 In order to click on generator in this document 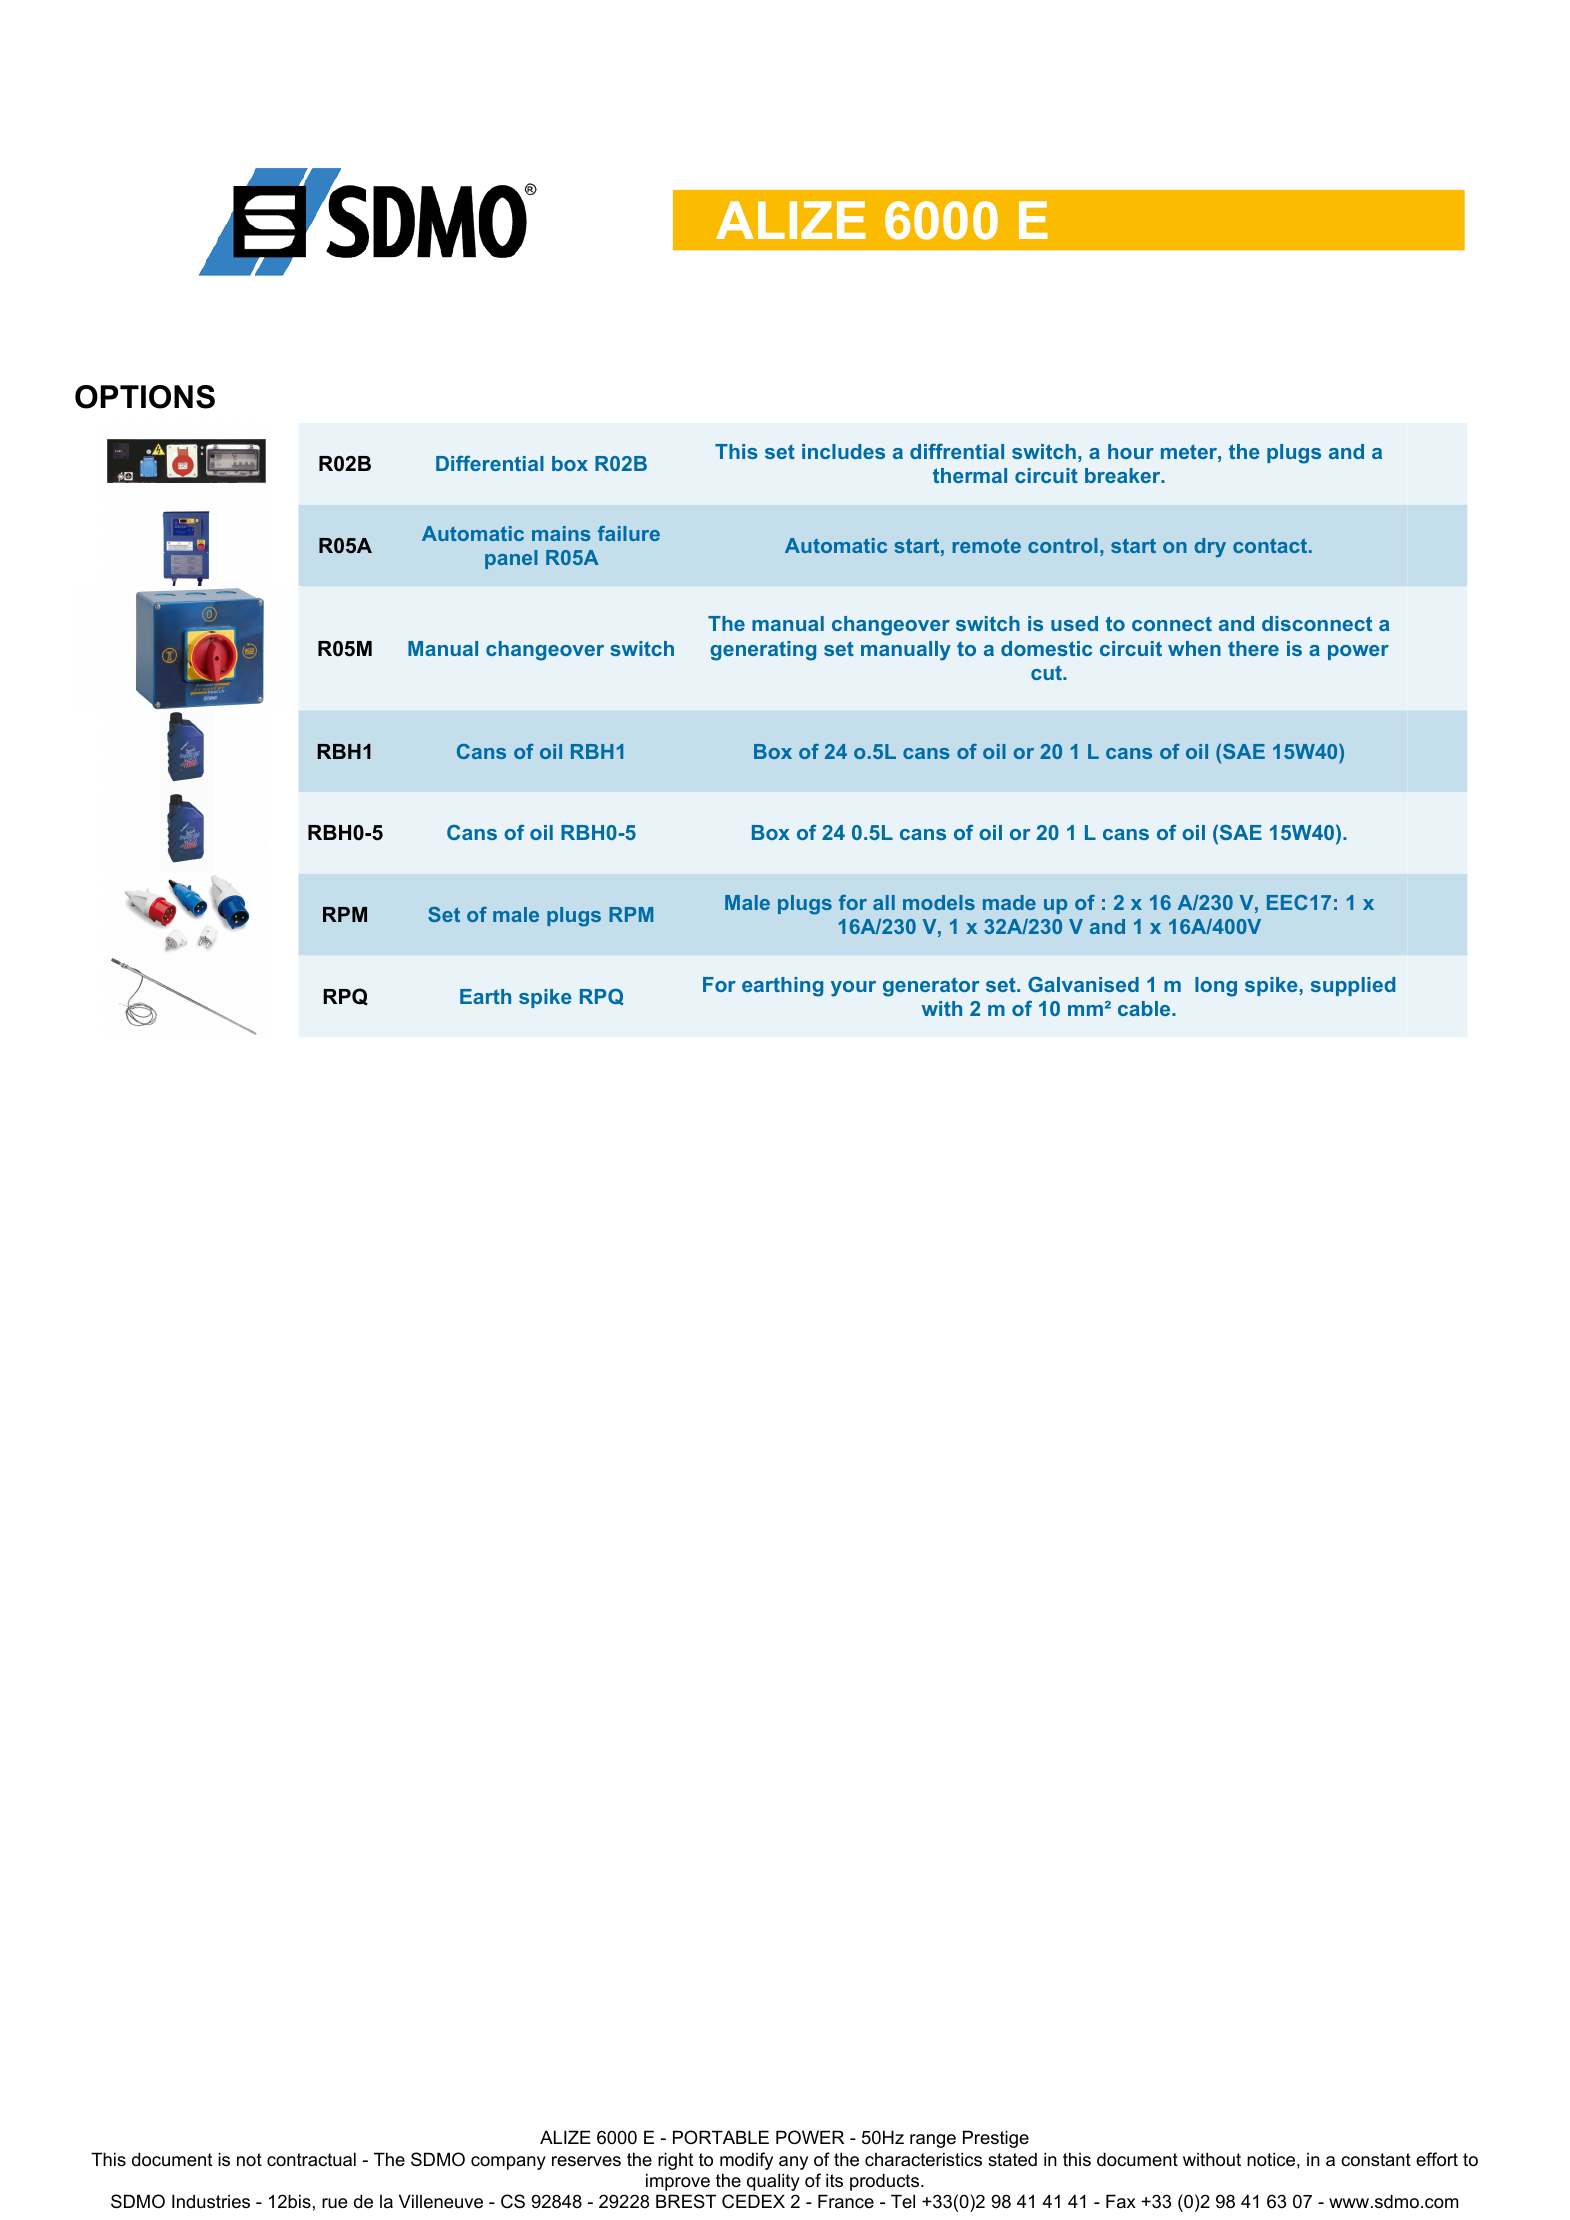, I will do `click(931, 987)`.
